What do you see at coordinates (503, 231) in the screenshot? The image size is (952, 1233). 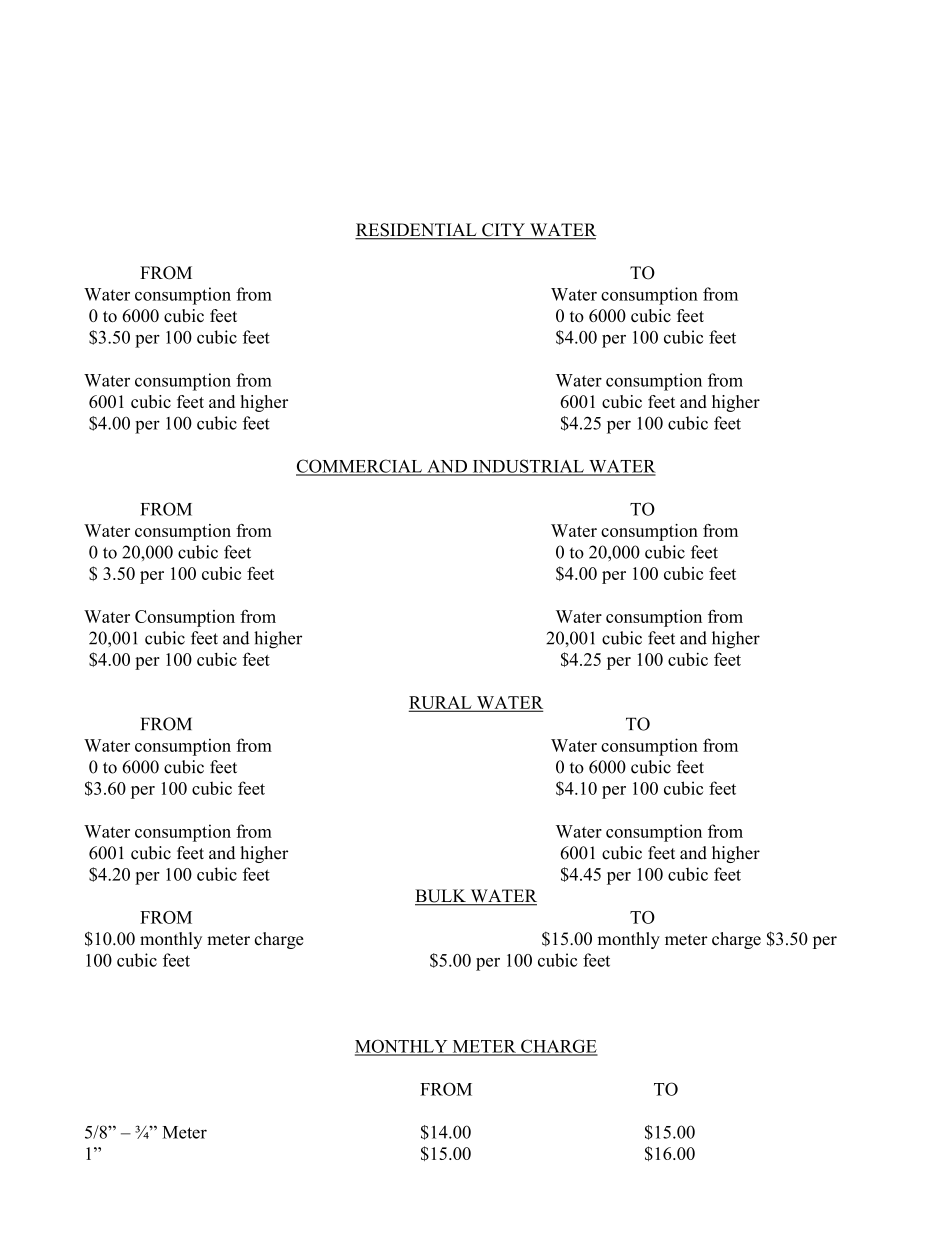 I see `CITY` at bounding box center [503, 231].
